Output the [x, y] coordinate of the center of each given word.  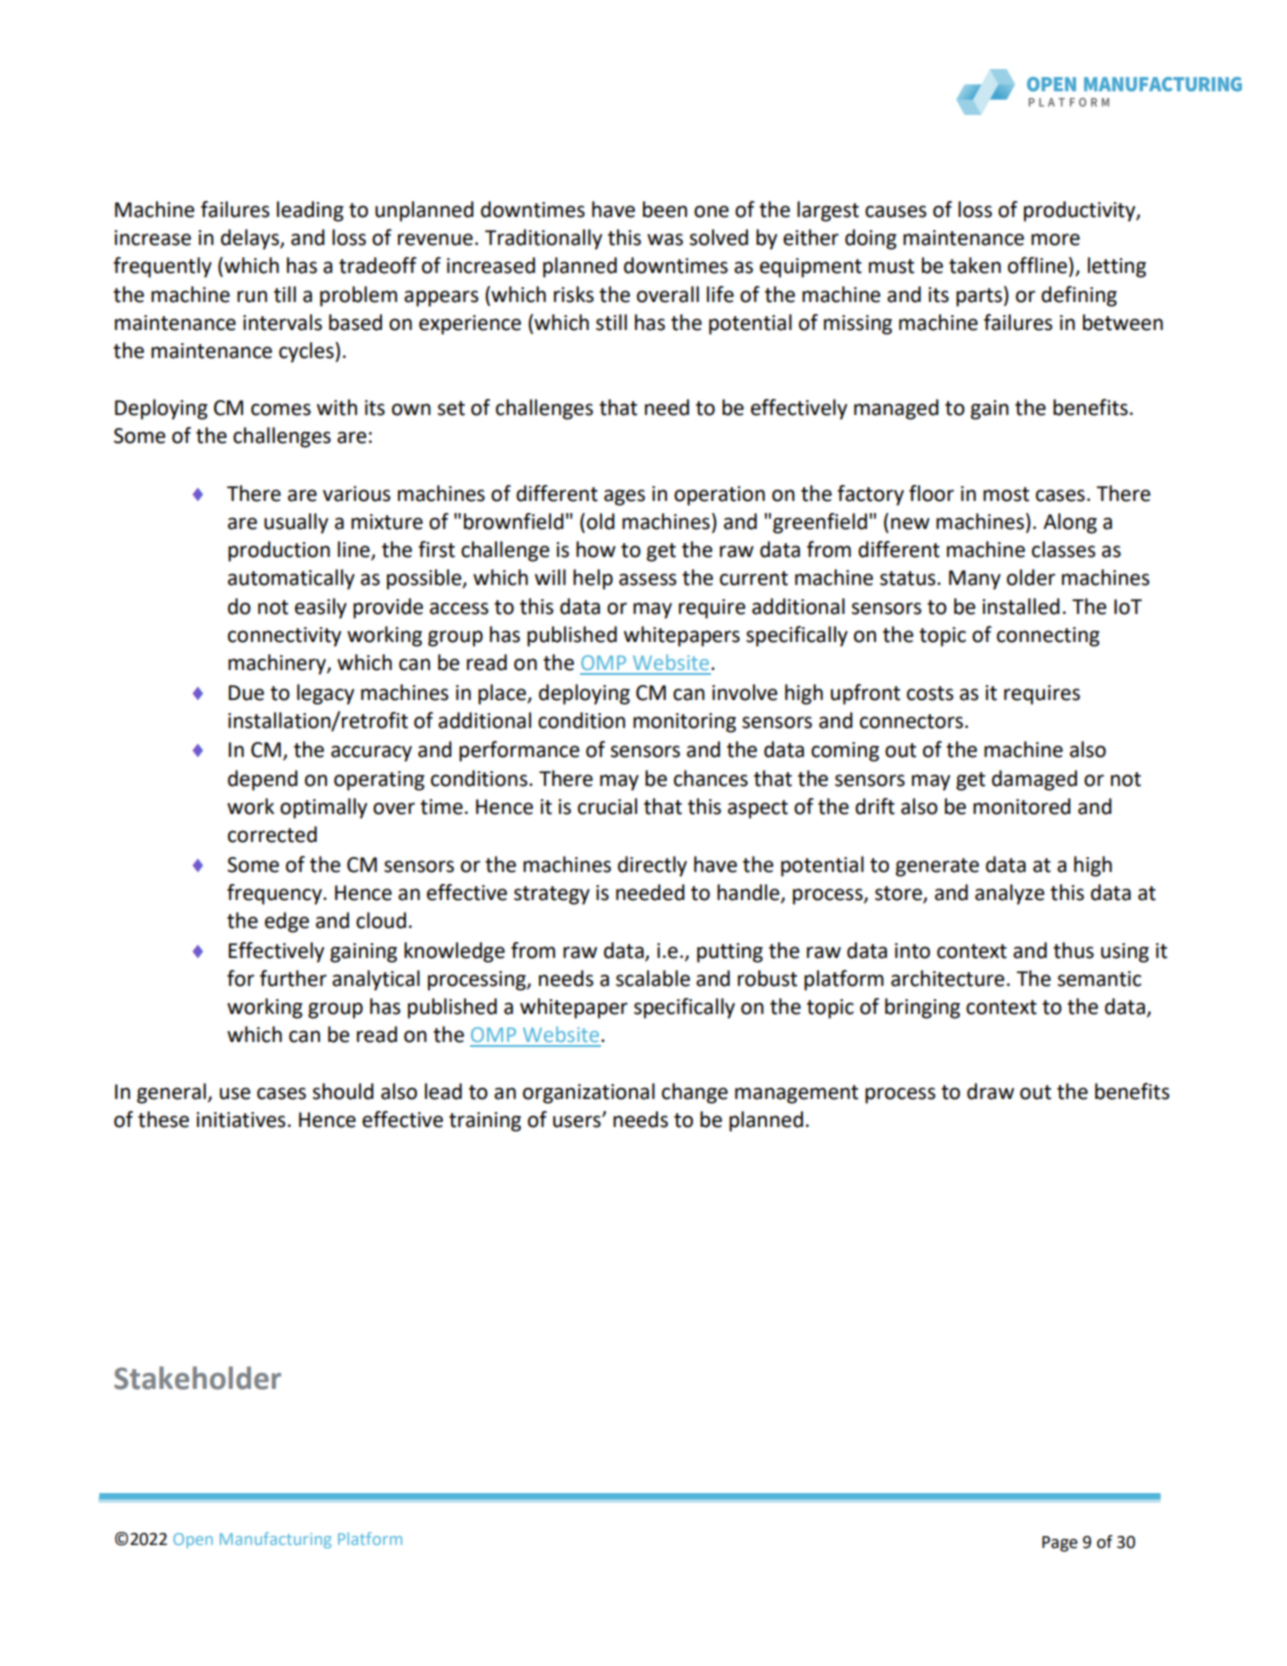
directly [652, 866]
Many [975, 580]
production [279, 551]
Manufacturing [275, 1540]
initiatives [241, 1120]
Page [1060, 1544]
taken [975, 265]
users [578, 1121]
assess [648, 579]
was [665, 239]
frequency [275, 894]
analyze [1010, 894]
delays [251, 239]
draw [990, 1091]
